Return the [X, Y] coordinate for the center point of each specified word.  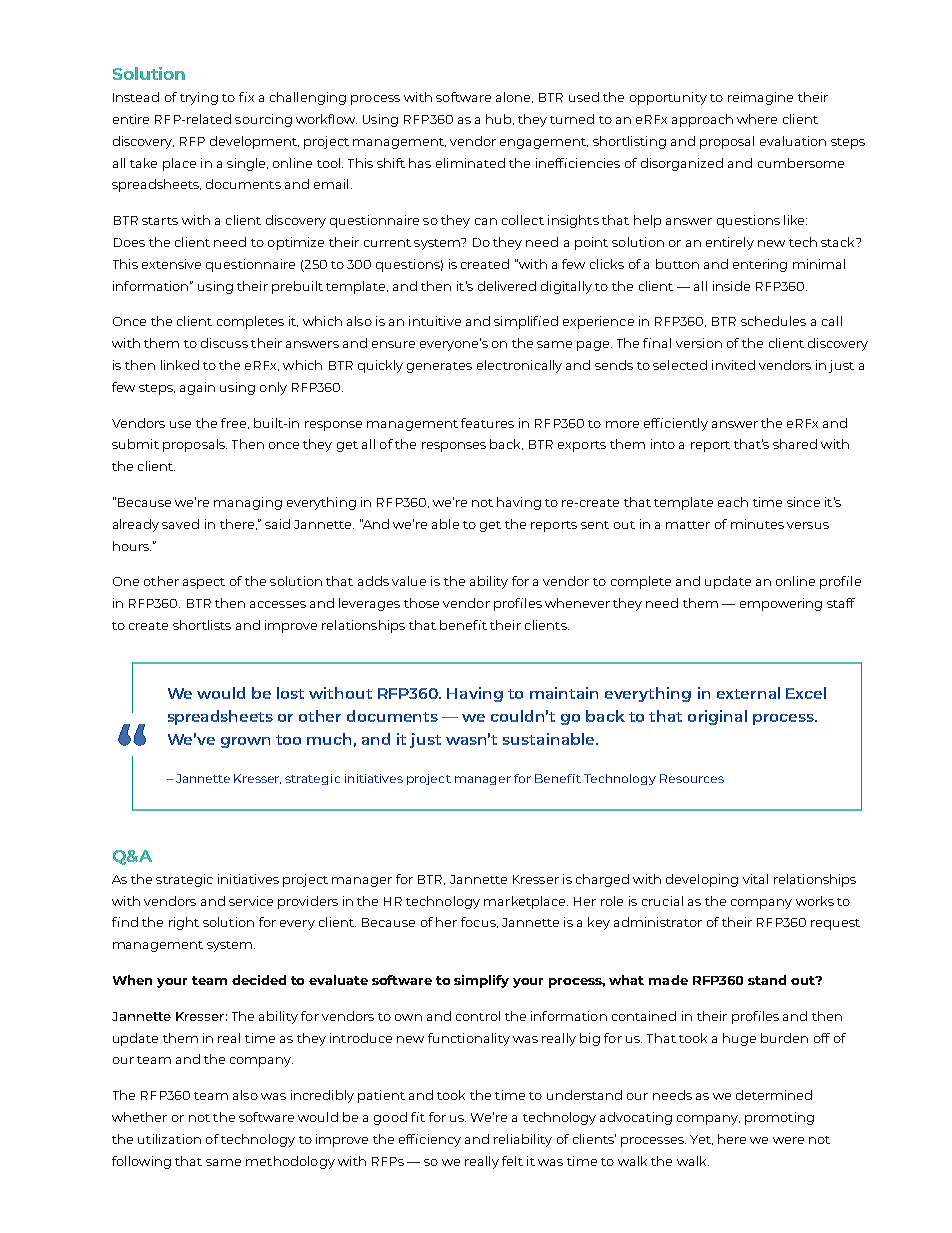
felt [512, 1161]
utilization [169, 1139]
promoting [779, 1118]
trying [199, 98]
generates [439, 367]
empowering [781, 604]
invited [733, 365]
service [251, 901]
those [421, 603]
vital [755, 879]
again [197, 388]
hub [500, 119]
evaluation [793, 141]
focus [479, 922]
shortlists [202, 625]
